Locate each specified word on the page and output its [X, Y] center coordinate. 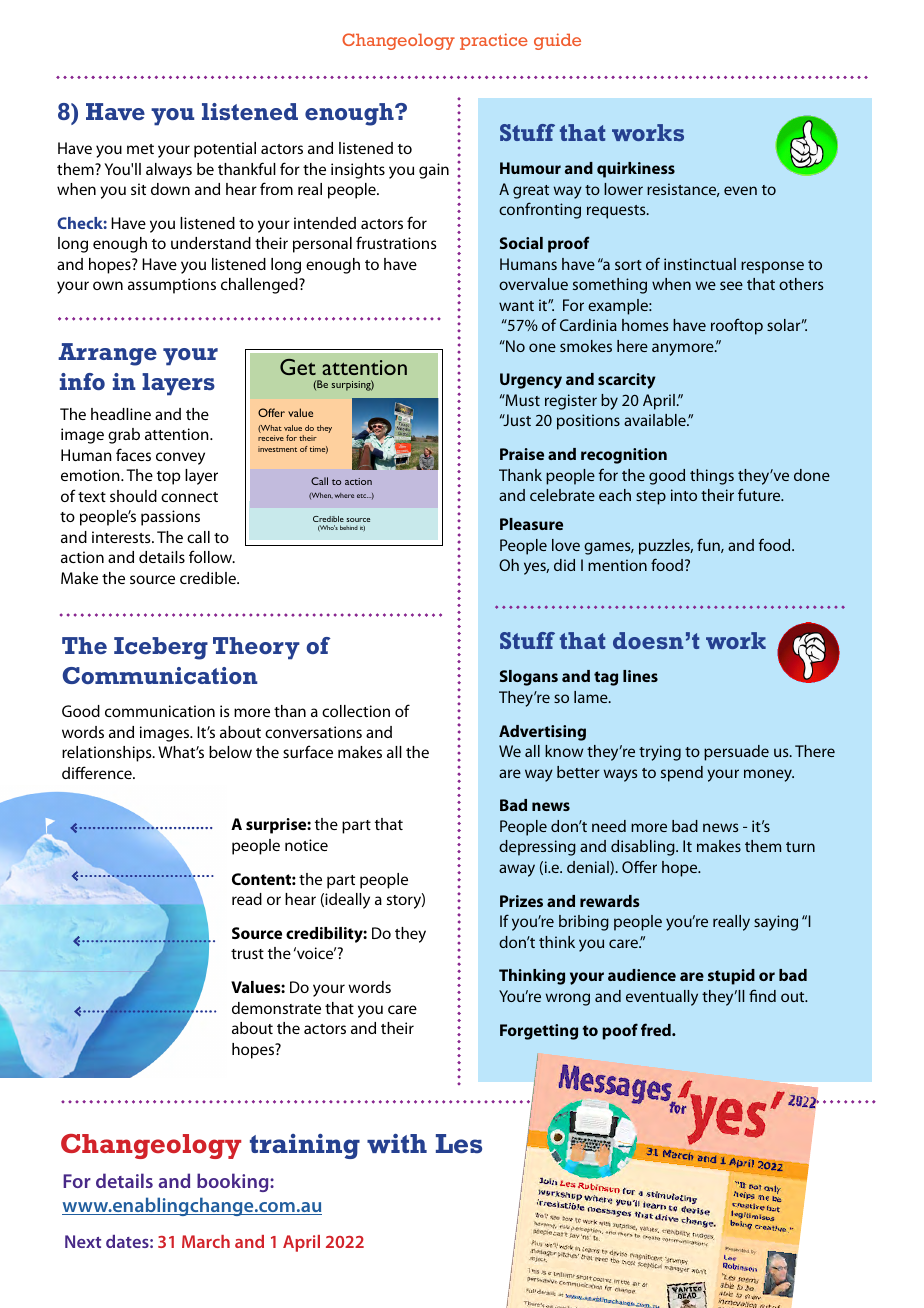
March [206, 1241]
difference [98, 772]
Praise [522, 454]
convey [180, 458]
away [517, 870]
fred [657, 1029]
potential [225, 150]
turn [800, 847]
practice [494, 41]
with [397, 1143]
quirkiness [636, 170]
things [712, 477]
